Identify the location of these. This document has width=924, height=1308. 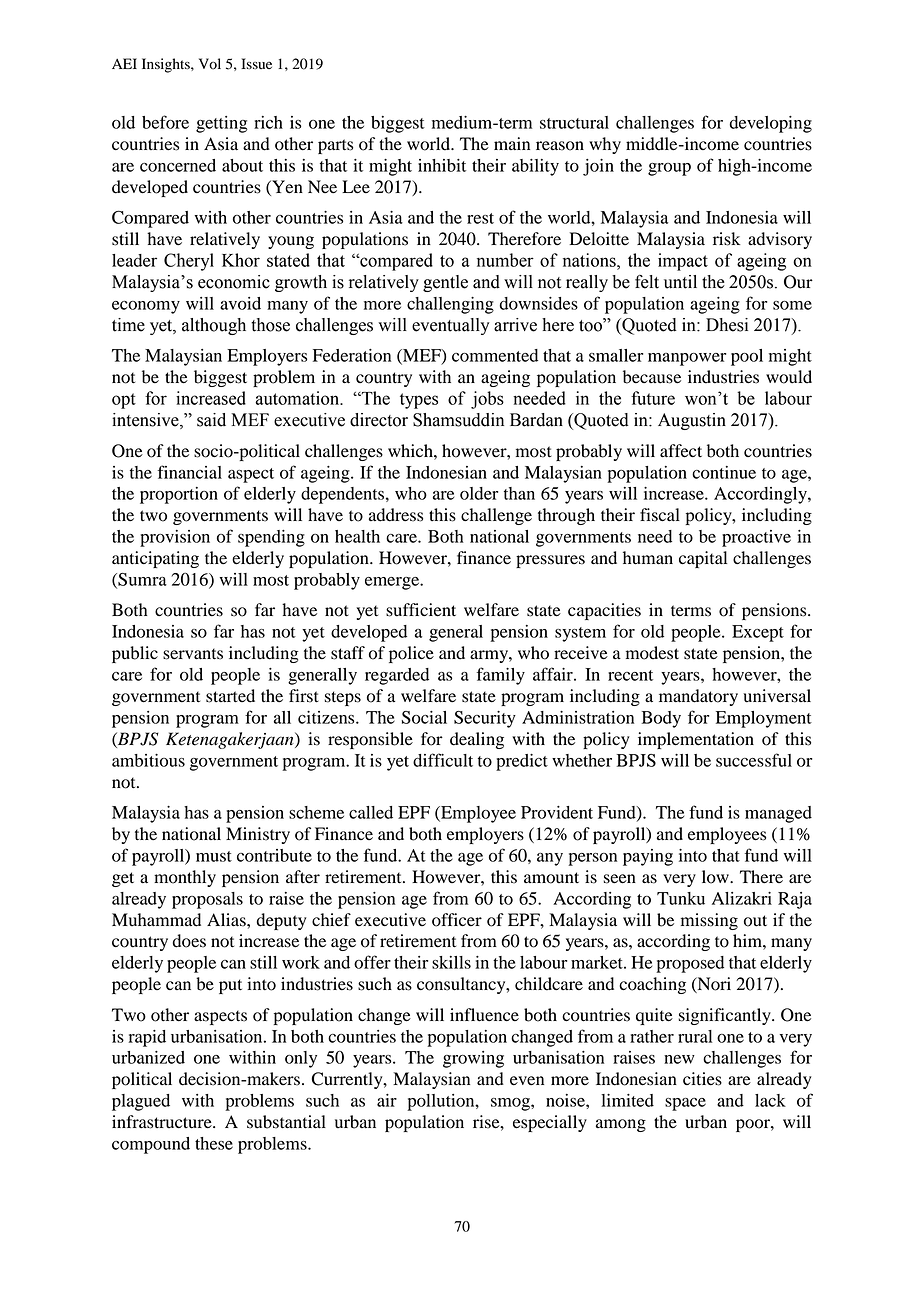
(214, 1143).
